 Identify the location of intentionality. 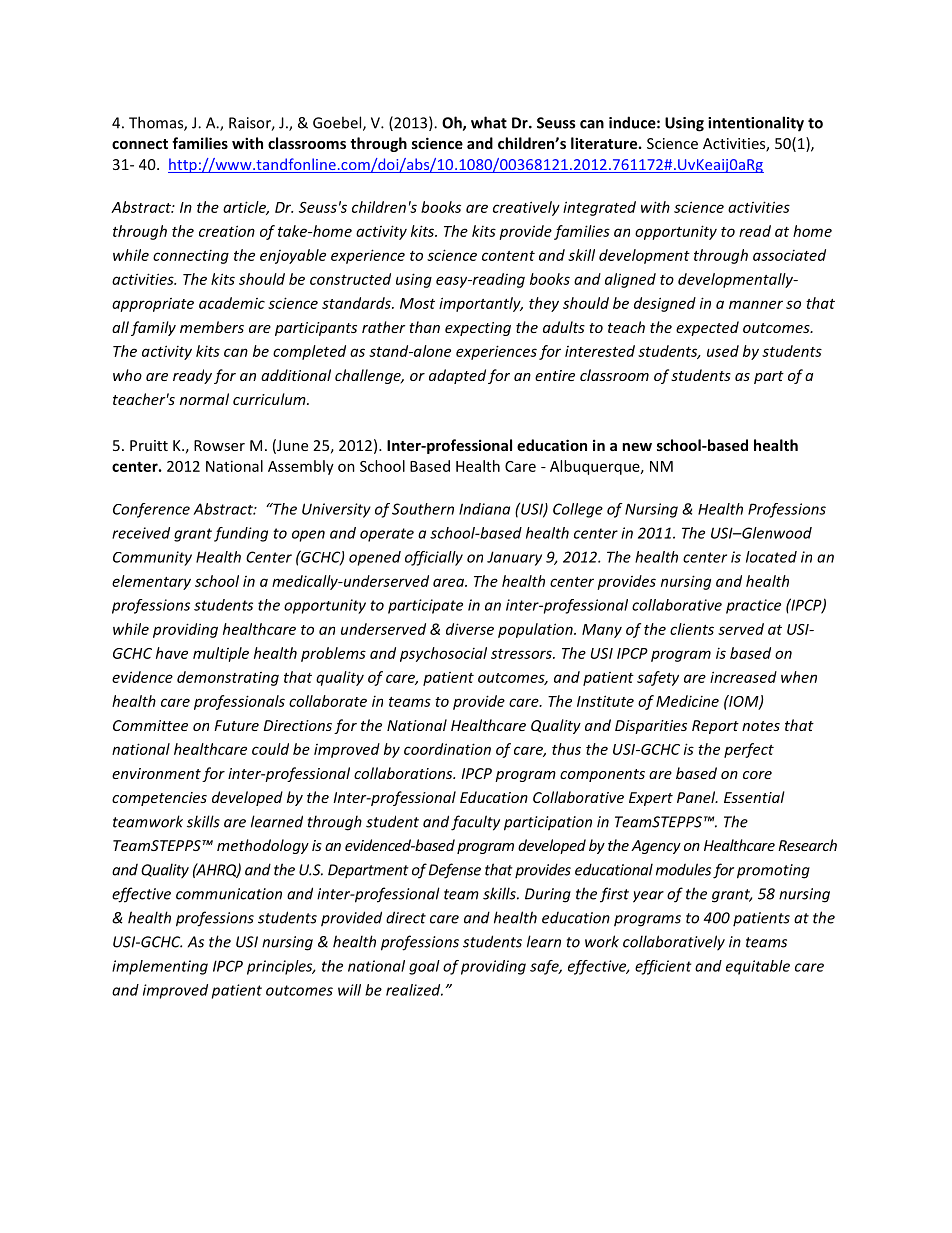
(756, 124).
